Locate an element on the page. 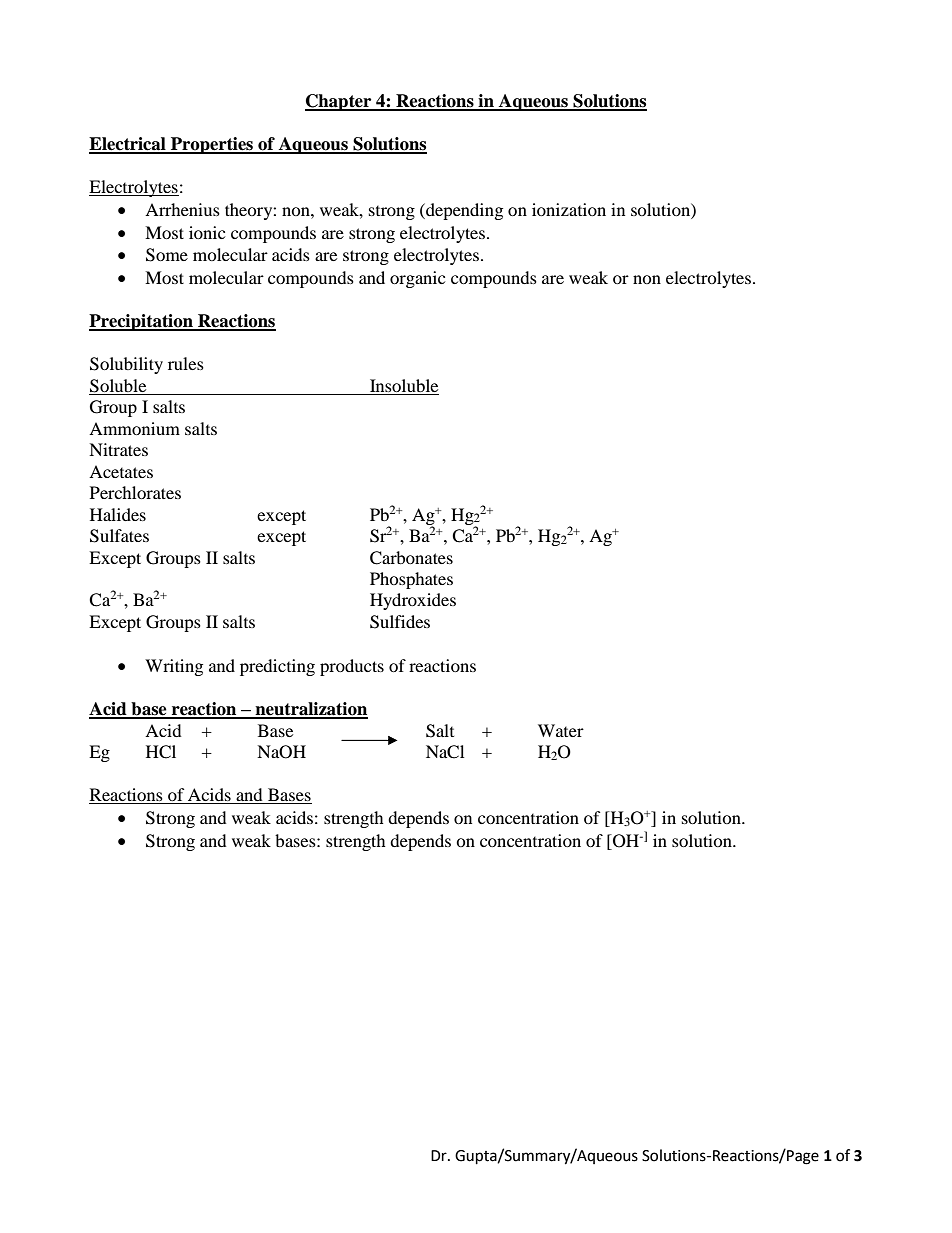 This document has height=1233, width=952. Perchlorates is located at coordinates (135, 492).
